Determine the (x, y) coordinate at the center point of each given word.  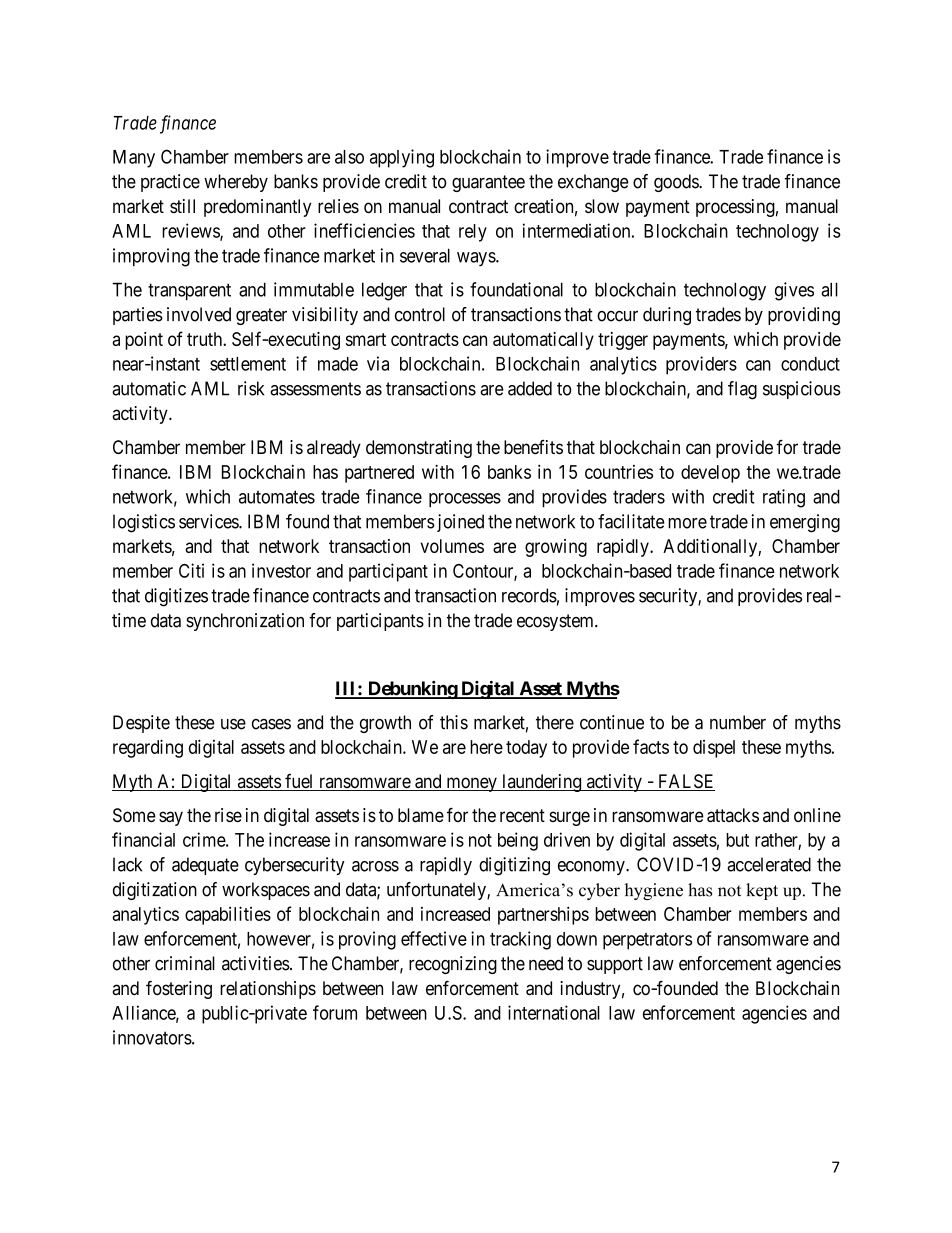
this (454, 722)
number (738, 722)
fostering (179, 990)
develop (710, 474)
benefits (533, 447)
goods (677, 183)
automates (277, 497)
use (233, 724)
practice (170, 183)
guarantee (488, 183)
